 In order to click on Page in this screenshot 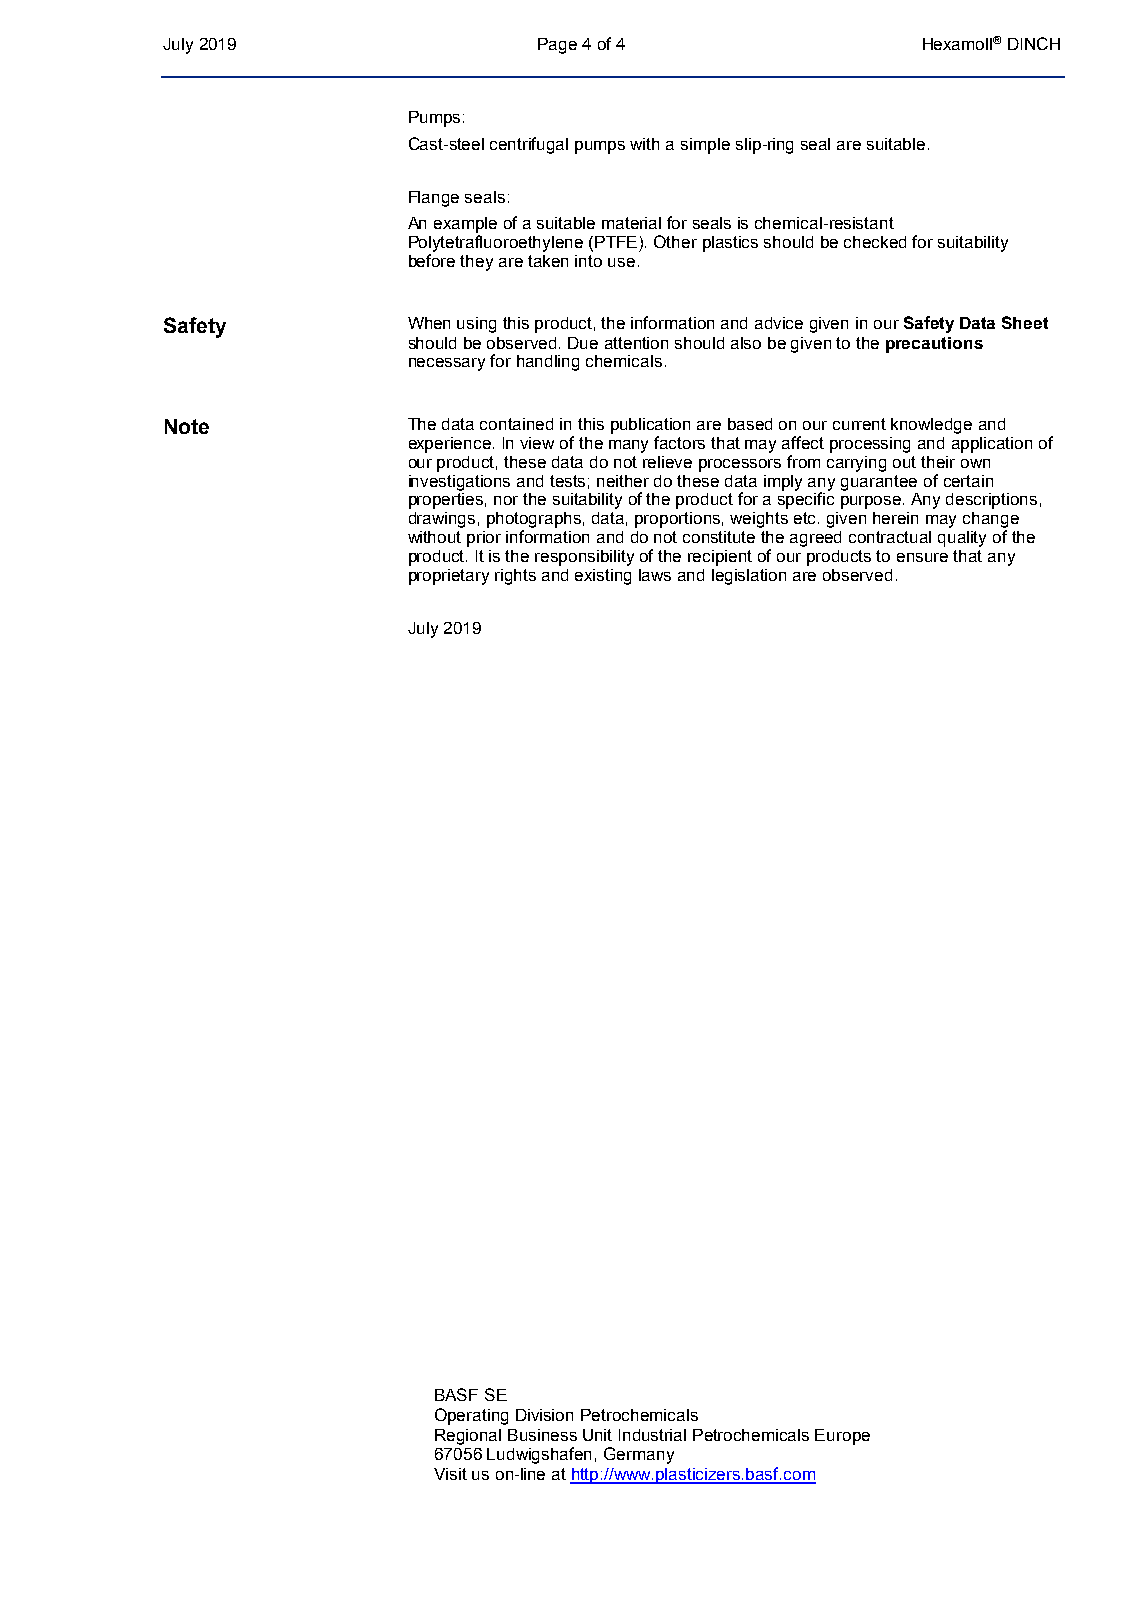, I will do `click(557, 46)`.
